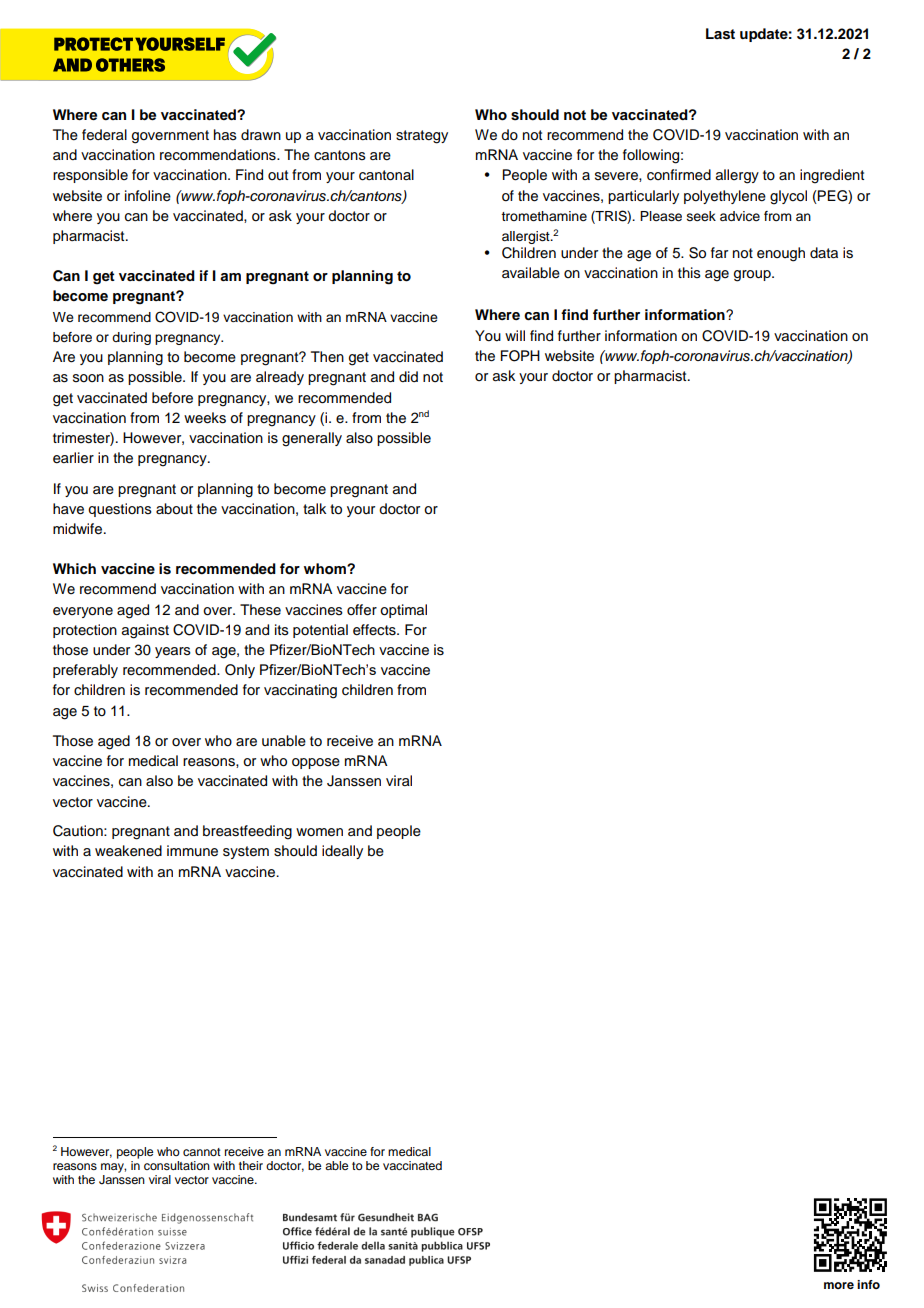 Image resolution: width=924 pixels, height=1308 pixels. I want to click on consultation, so click(177, 1165).
